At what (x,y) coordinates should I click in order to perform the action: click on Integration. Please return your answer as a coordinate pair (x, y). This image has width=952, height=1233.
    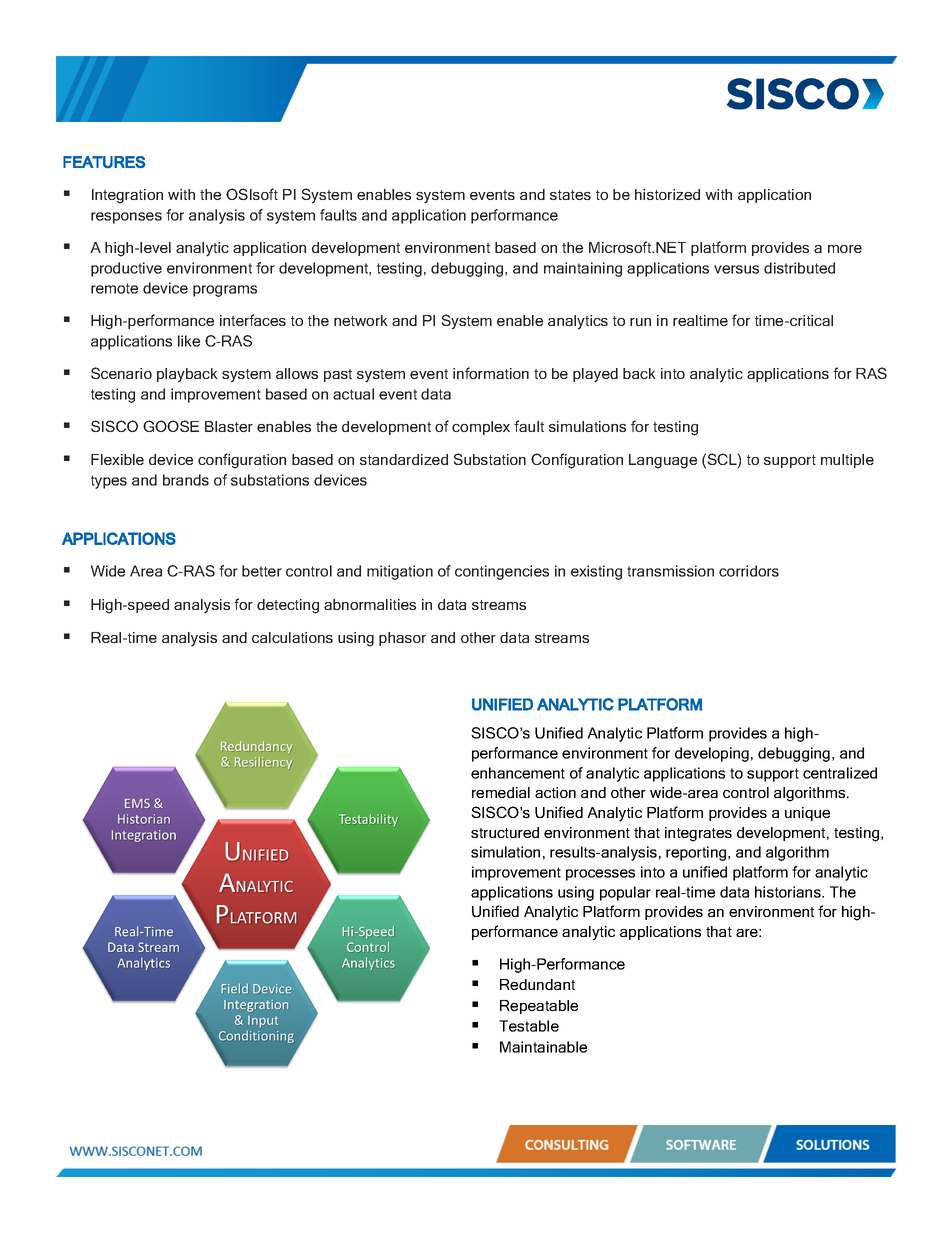
    Looking at the image, I should click on (127, 196).
